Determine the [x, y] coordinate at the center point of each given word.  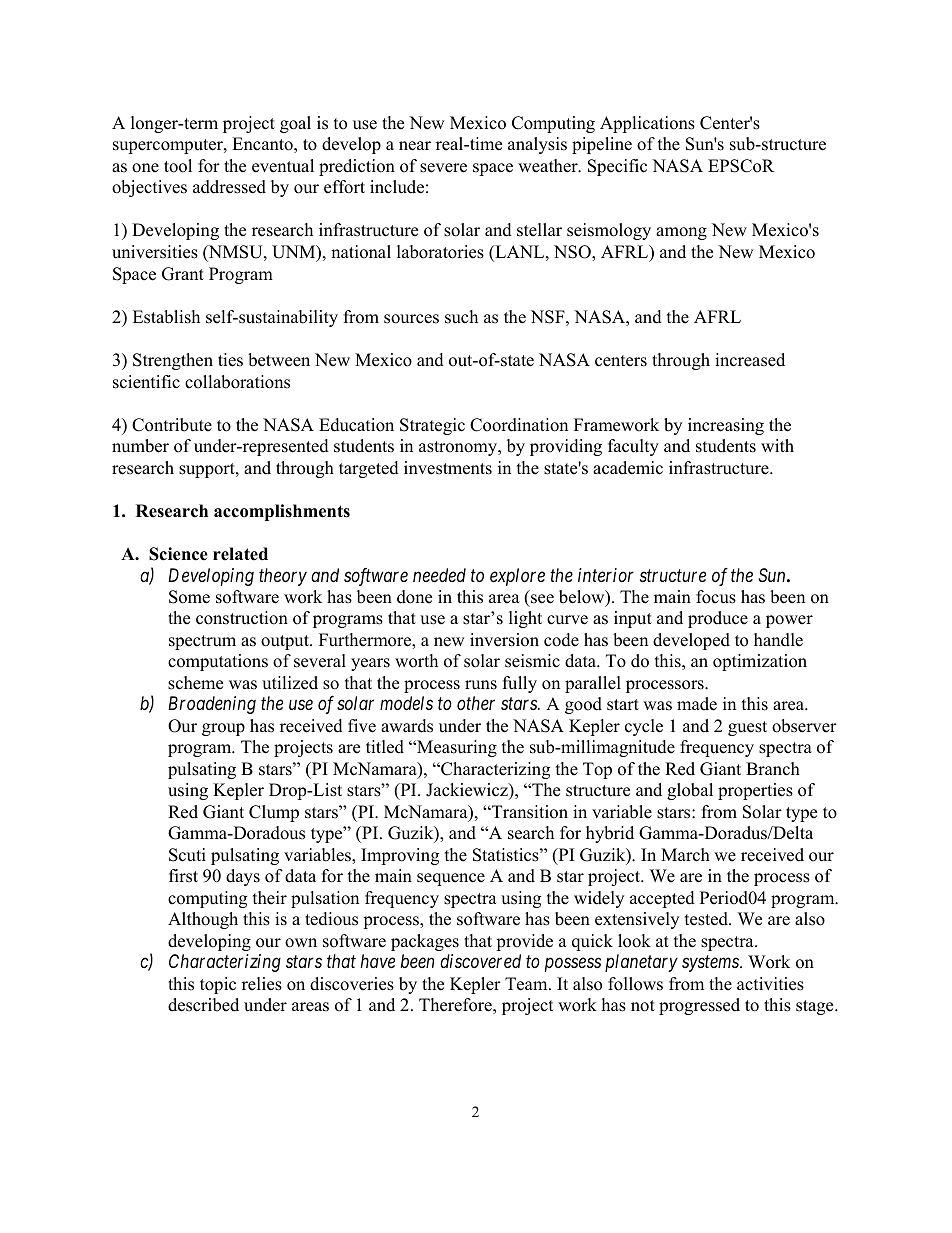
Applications [647, 124]
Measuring [456, 748]
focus [716, 597]
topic [218, 985]
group [223, 729]
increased [750, 360]
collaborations [237, 382]
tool [178, 166]
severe [443, 168]
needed [439, 575]
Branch [773, 769]
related [240, 554]
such [461, 317]
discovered [480, 961]
